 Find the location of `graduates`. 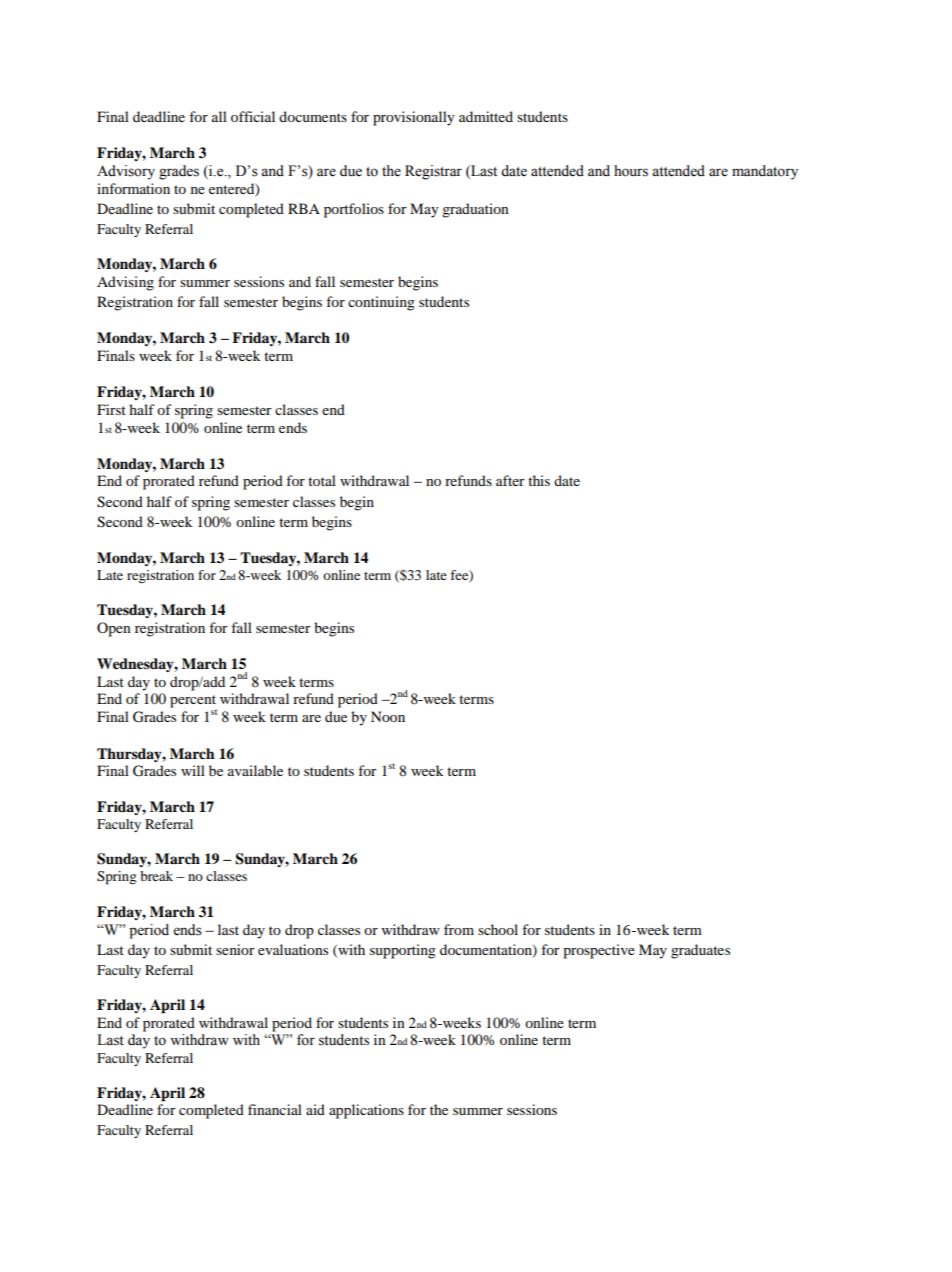

graduates is located at coordinates (700, 951).
